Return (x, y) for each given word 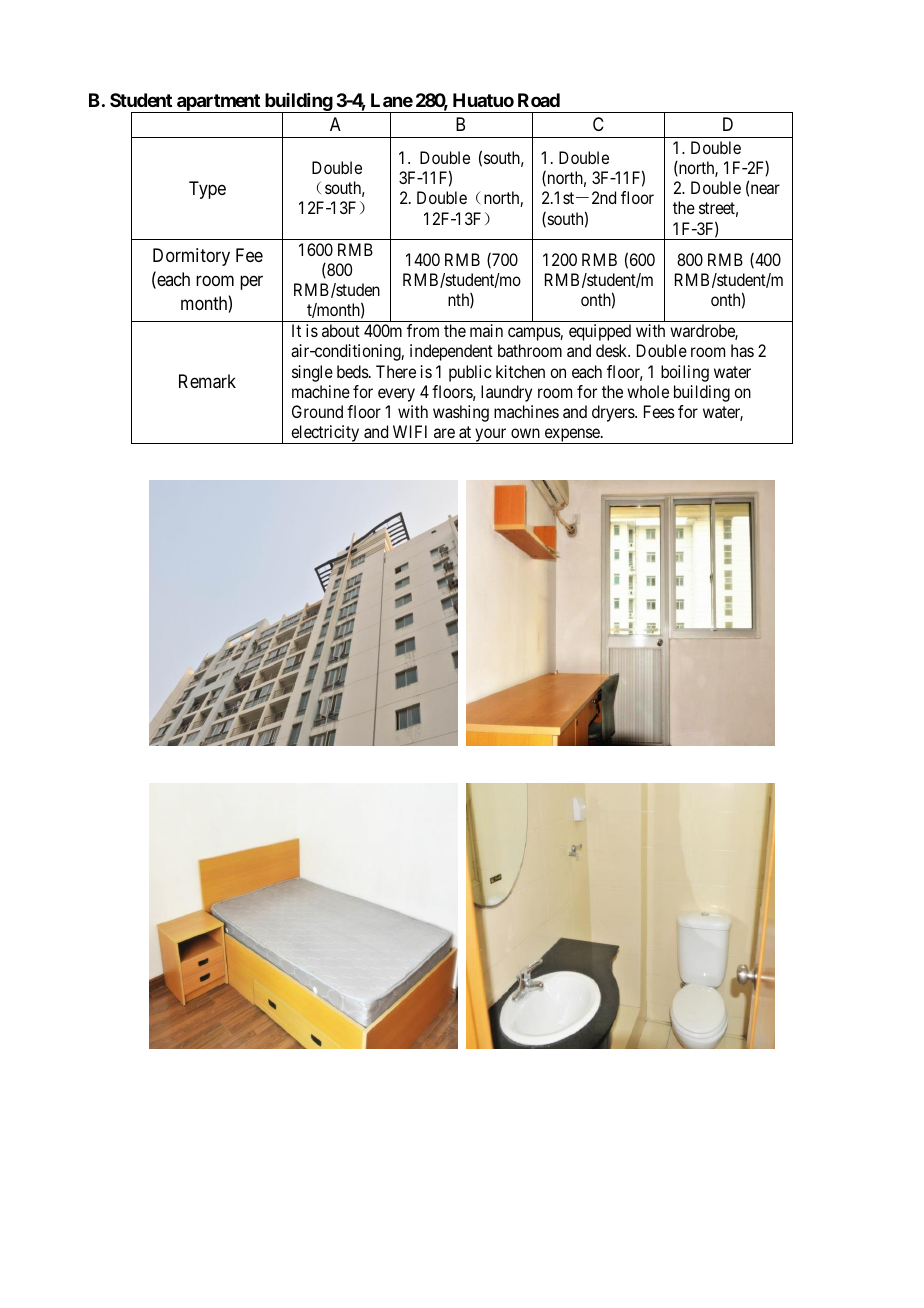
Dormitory (191, 257)
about (341, 330)
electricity (325, 434)
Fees (659, 411)
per (251, 283)
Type (207, 190)
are (444, 433)
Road (539, 100)
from (423, 330)
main (486, 330)
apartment (218, 103)
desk (613, 350)
